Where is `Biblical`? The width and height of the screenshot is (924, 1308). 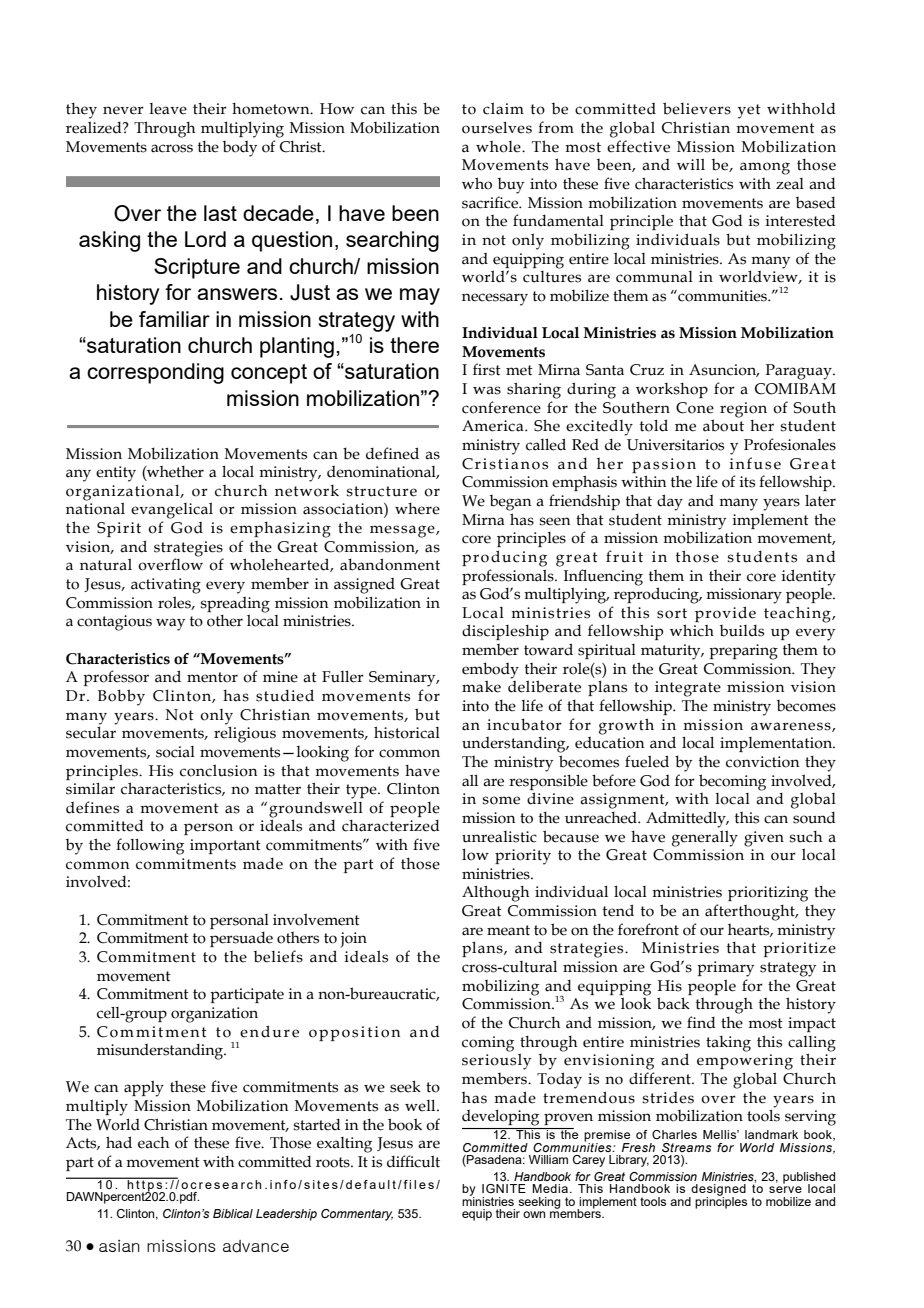 Biblical is located at coordinates (233, 1213).
